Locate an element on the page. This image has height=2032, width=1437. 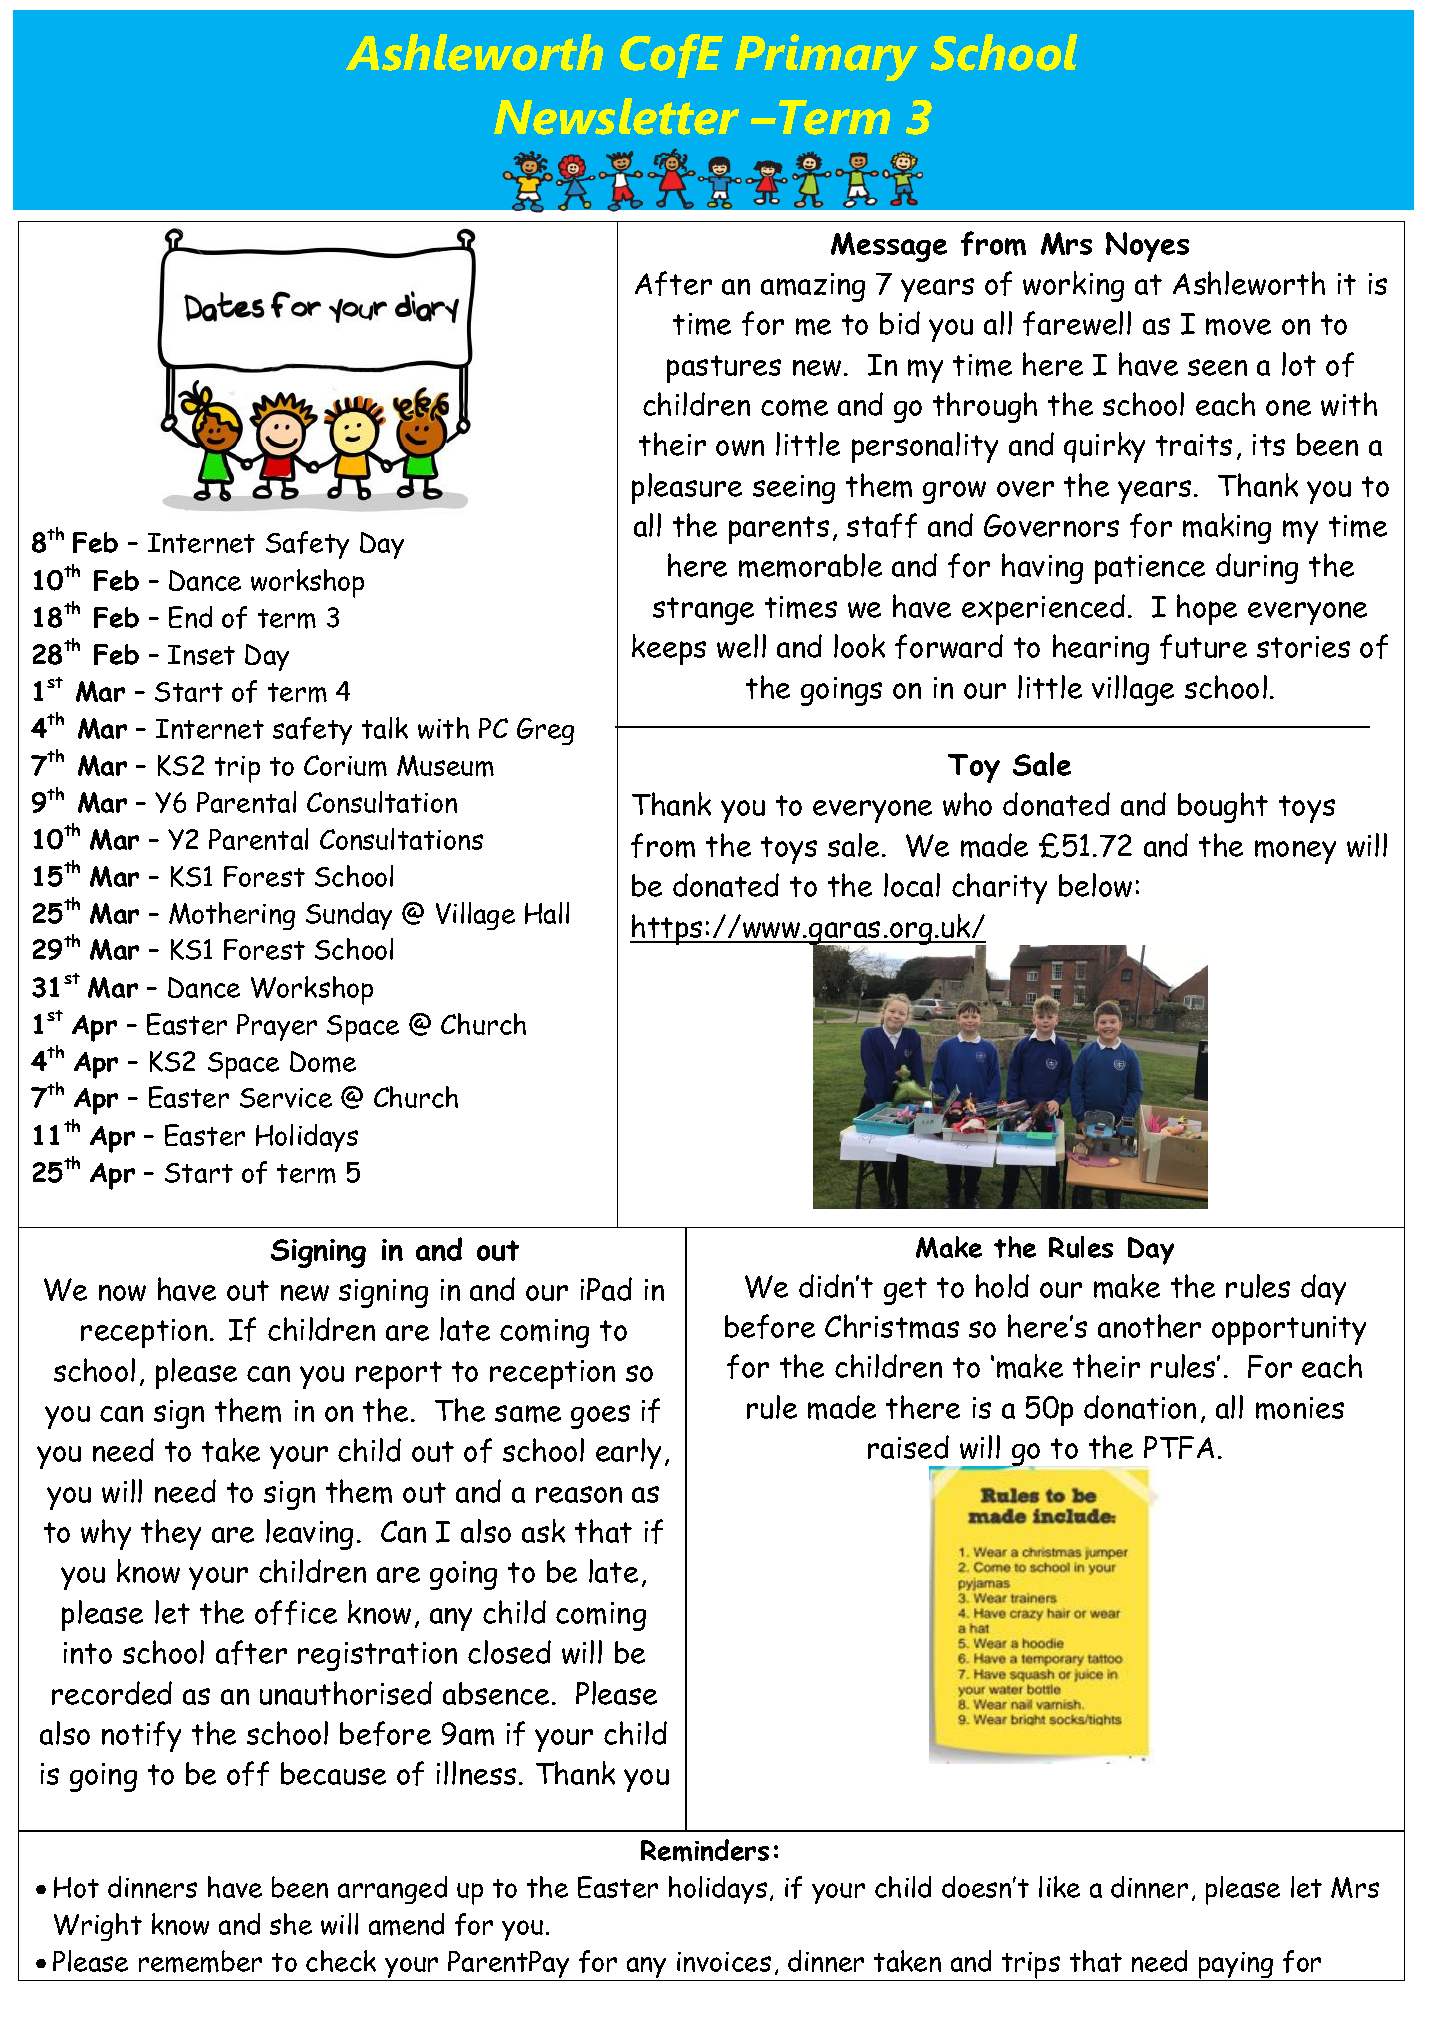
hold is located at coordinates (1002, 1286).
